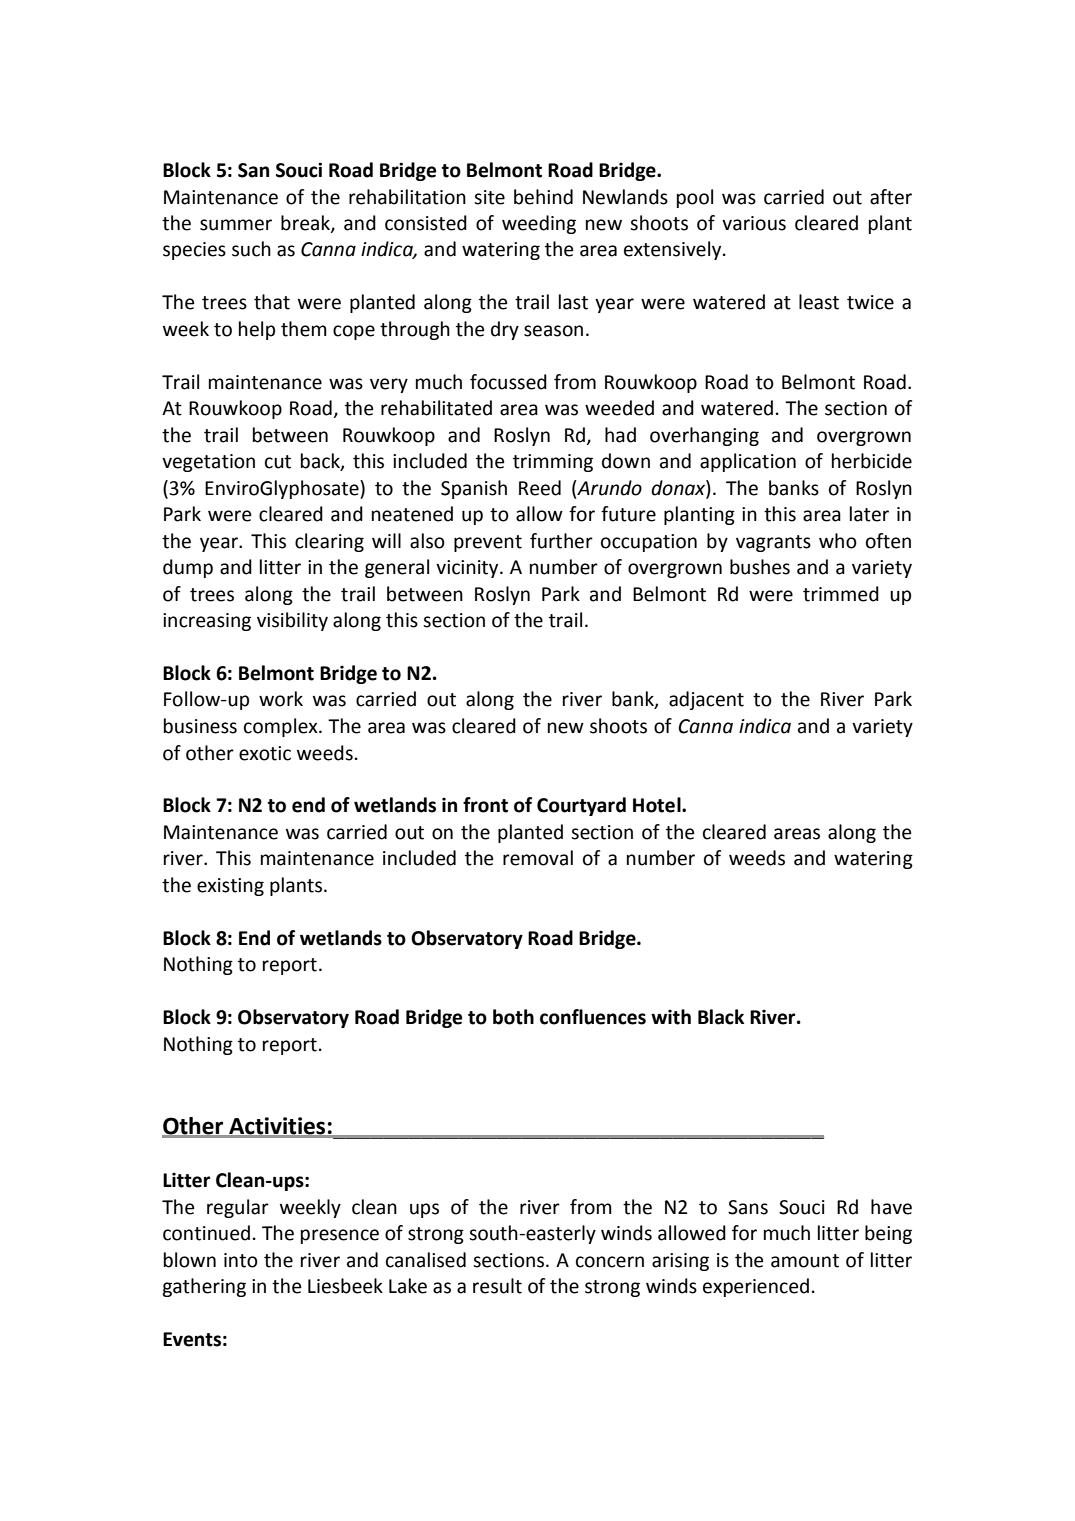 This screenshot has width=1075, height=1521. What do you see at coordinates (841, 594) in the screenshot?
I see `trimmed` at bounding box center [841, 594].
